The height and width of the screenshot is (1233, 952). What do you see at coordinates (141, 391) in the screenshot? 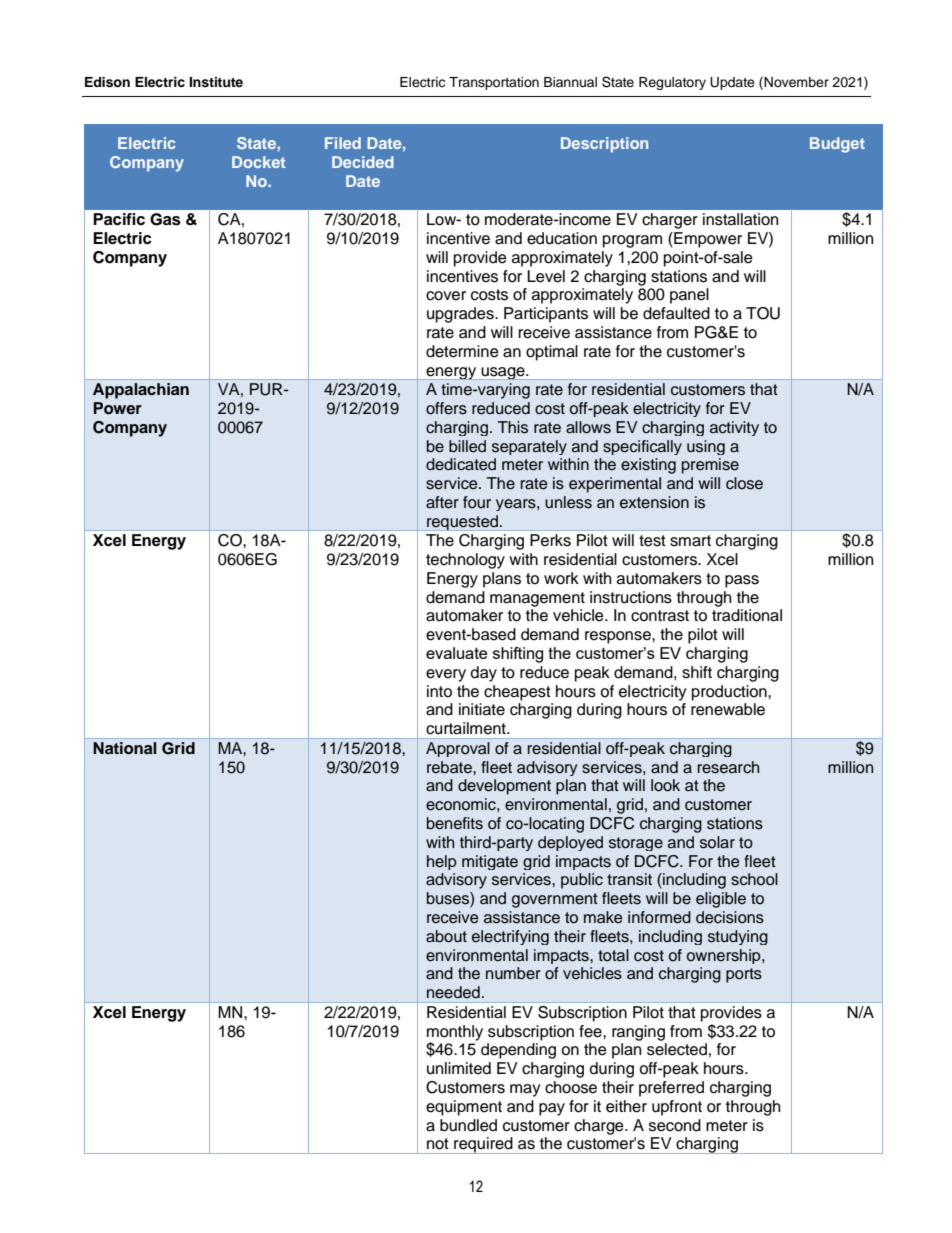
I see `Appalachian` at bounding box center [141, 391].
